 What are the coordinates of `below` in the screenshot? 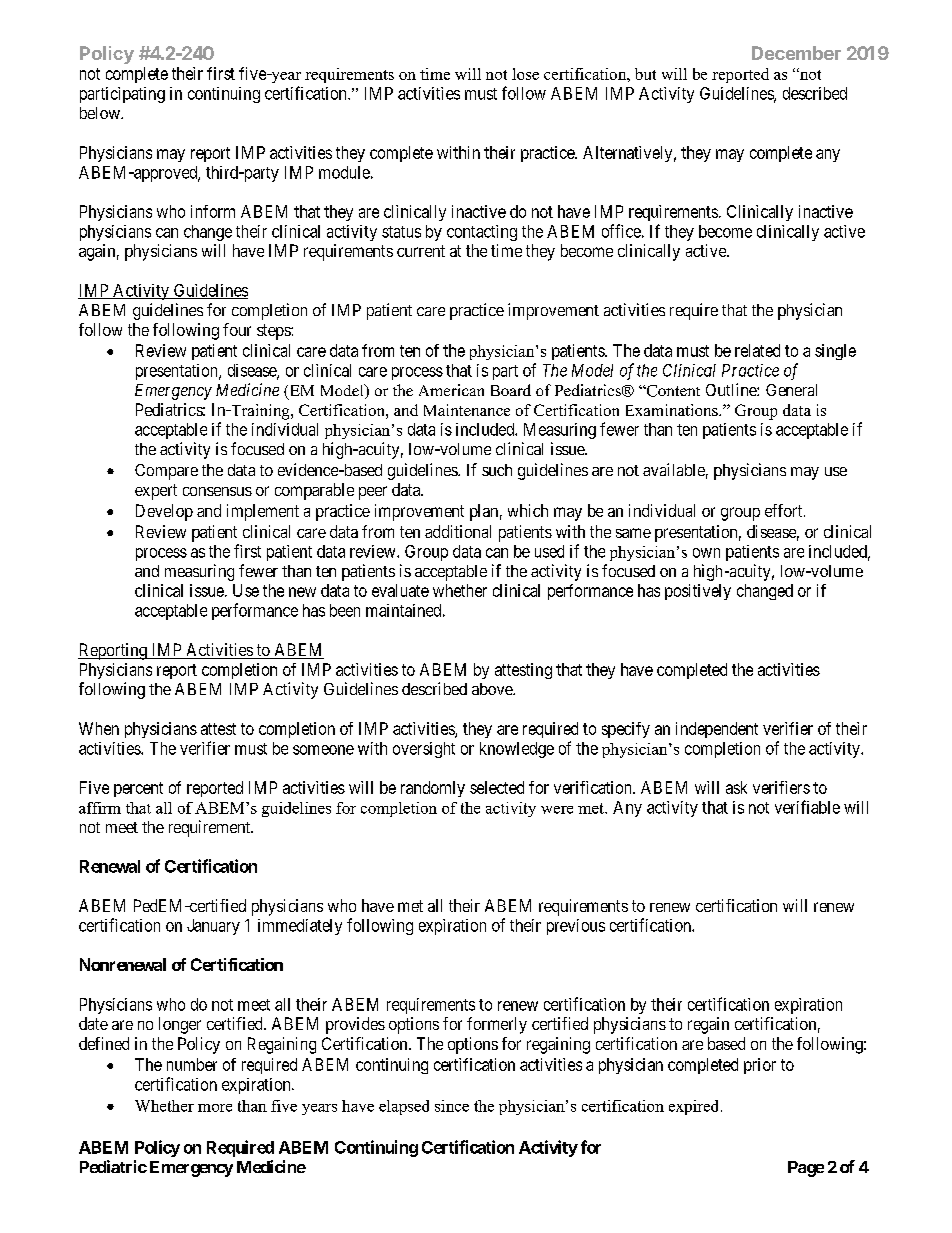 It's located at (101, 113).
